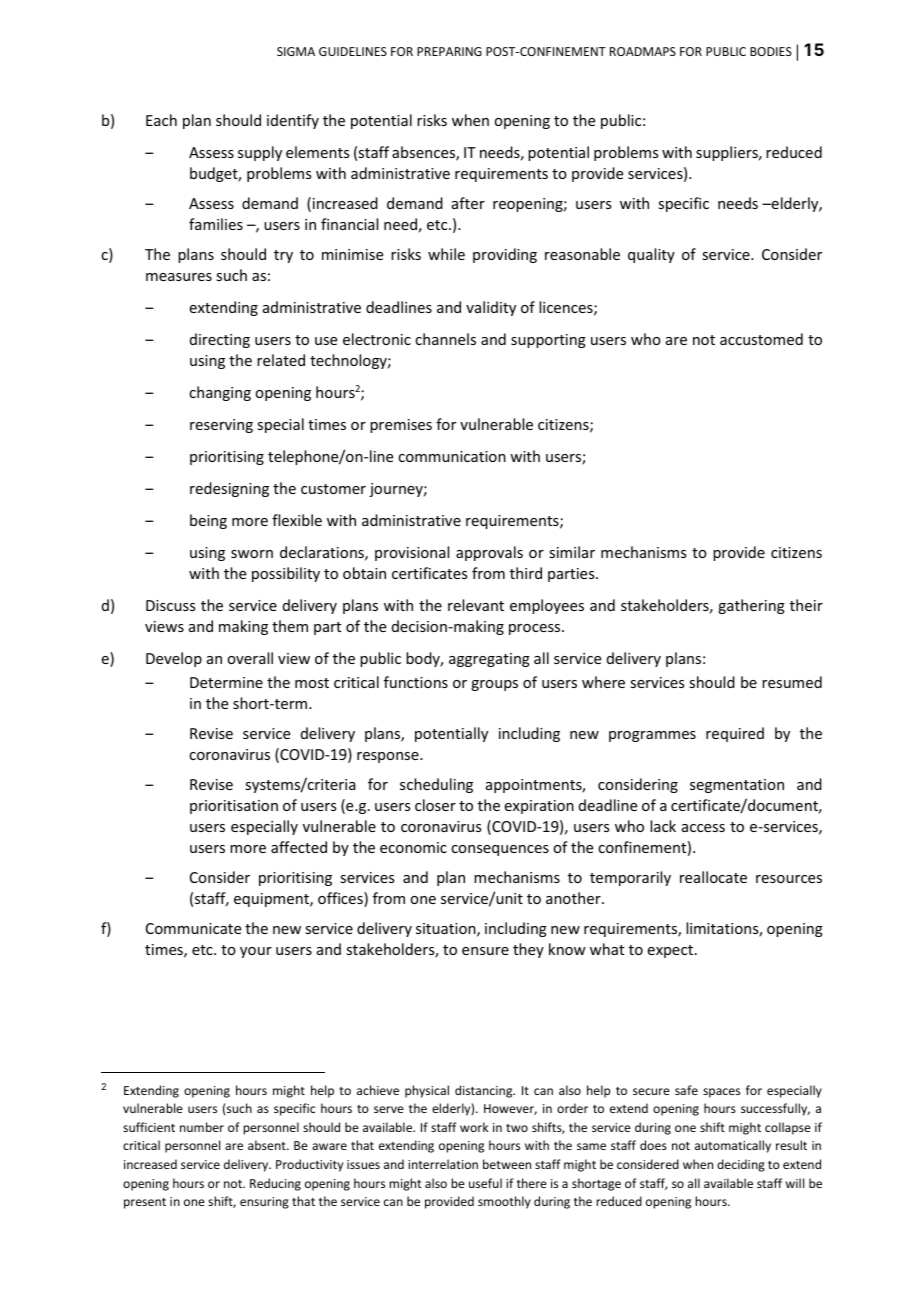  I want to click on overall, so click(250, 658).
